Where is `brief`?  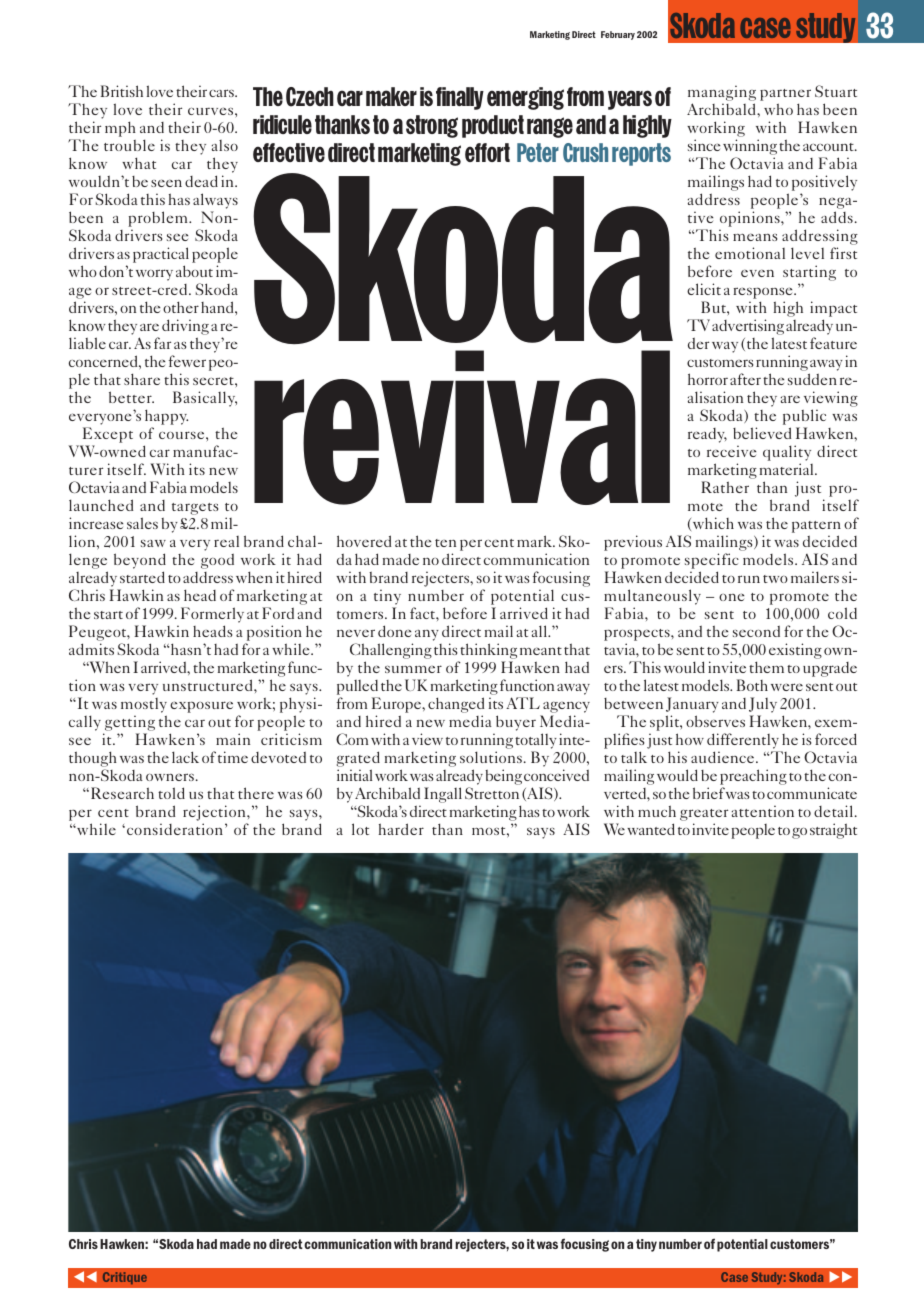 brief is located at coordinates (709, 793).
